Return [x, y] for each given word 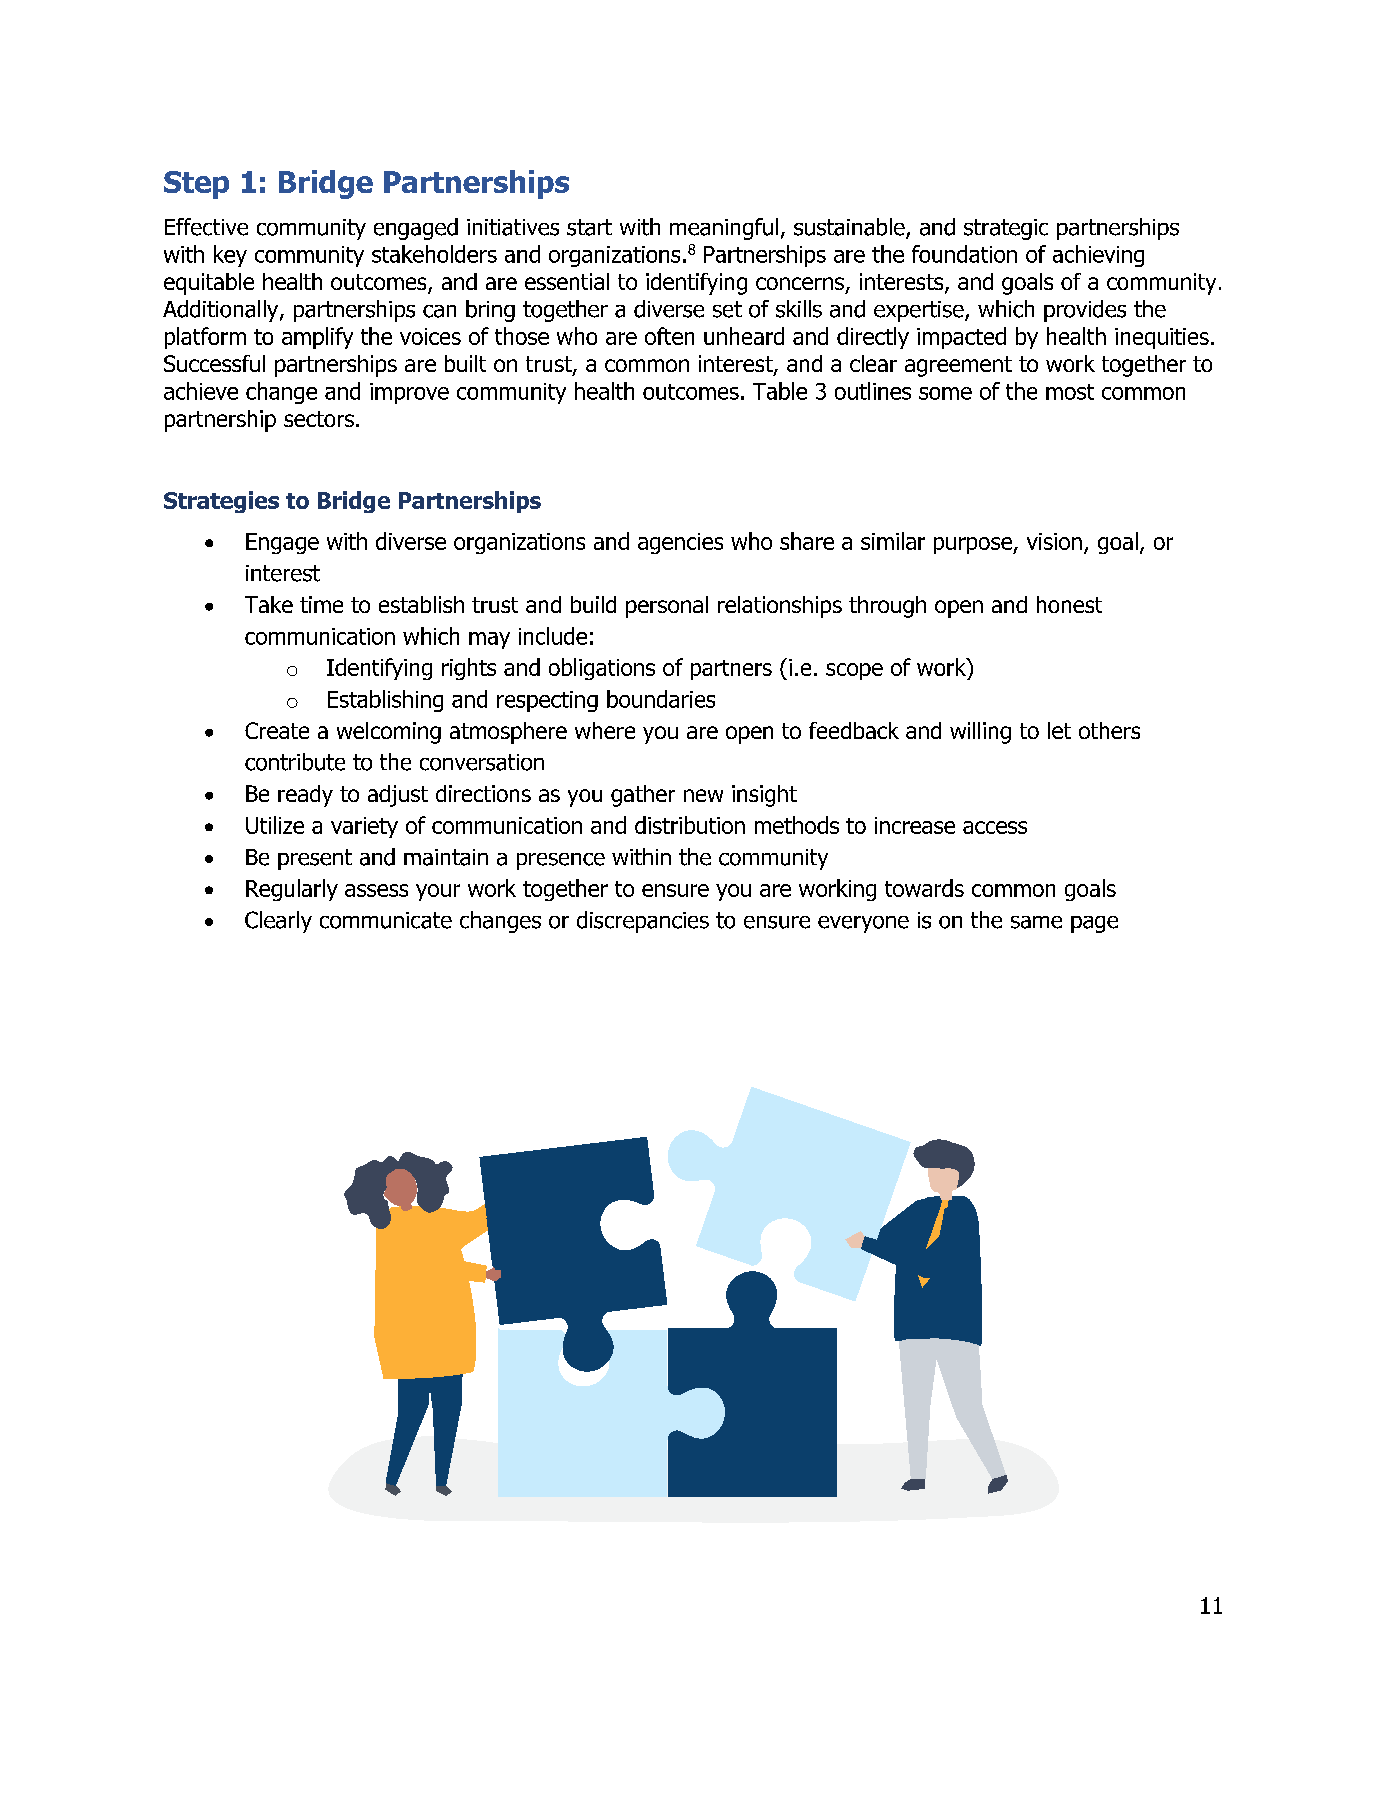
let [1059, 730]
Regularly [292, 890]
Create [277, 730]
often [669, 336]
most [1070, 392]
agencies [680, 543]
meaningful [724, 229]
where [605, 730]
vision [1054, 541]
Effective [206, 227]
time [321, 604]
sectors [319, 419]
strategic [1006, 229]
